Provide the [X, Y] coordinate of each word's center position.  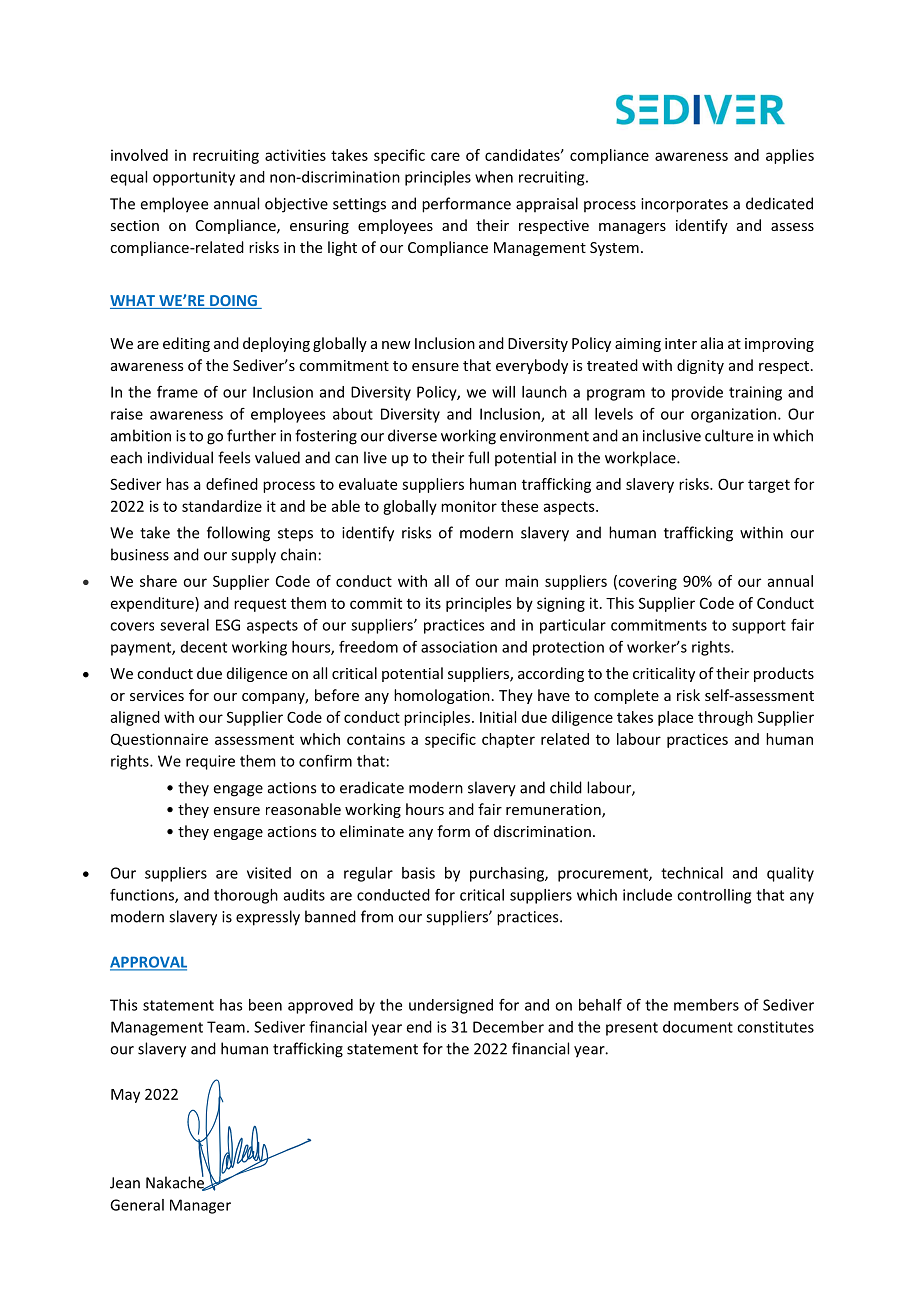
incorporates [684, 205]
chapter [508, 740]
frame [177, 392]
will [503, 392]
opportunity [194, 178]
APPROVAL [148, 963]
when [494, 177]
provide [697, 393]
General [137, 1205]
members [706, 1005]
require [210, 762]
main [521, 581]
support [759, 627]
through [725, 718]
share [158, 581]
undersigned [451, 1006]
